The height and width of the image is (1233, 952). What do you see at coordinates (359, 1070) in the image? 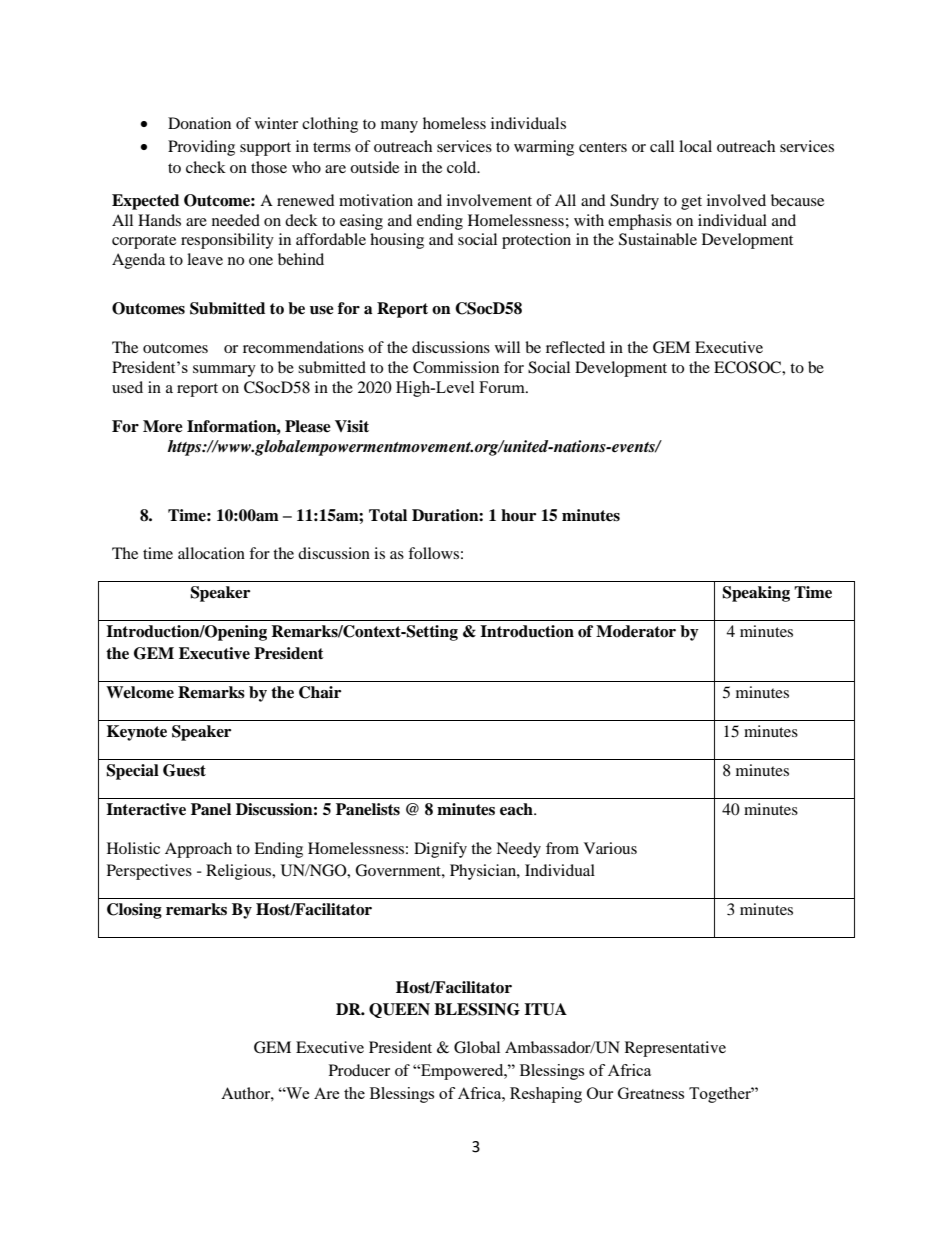
I see `Producer` at bounding box center [359, 1070].
